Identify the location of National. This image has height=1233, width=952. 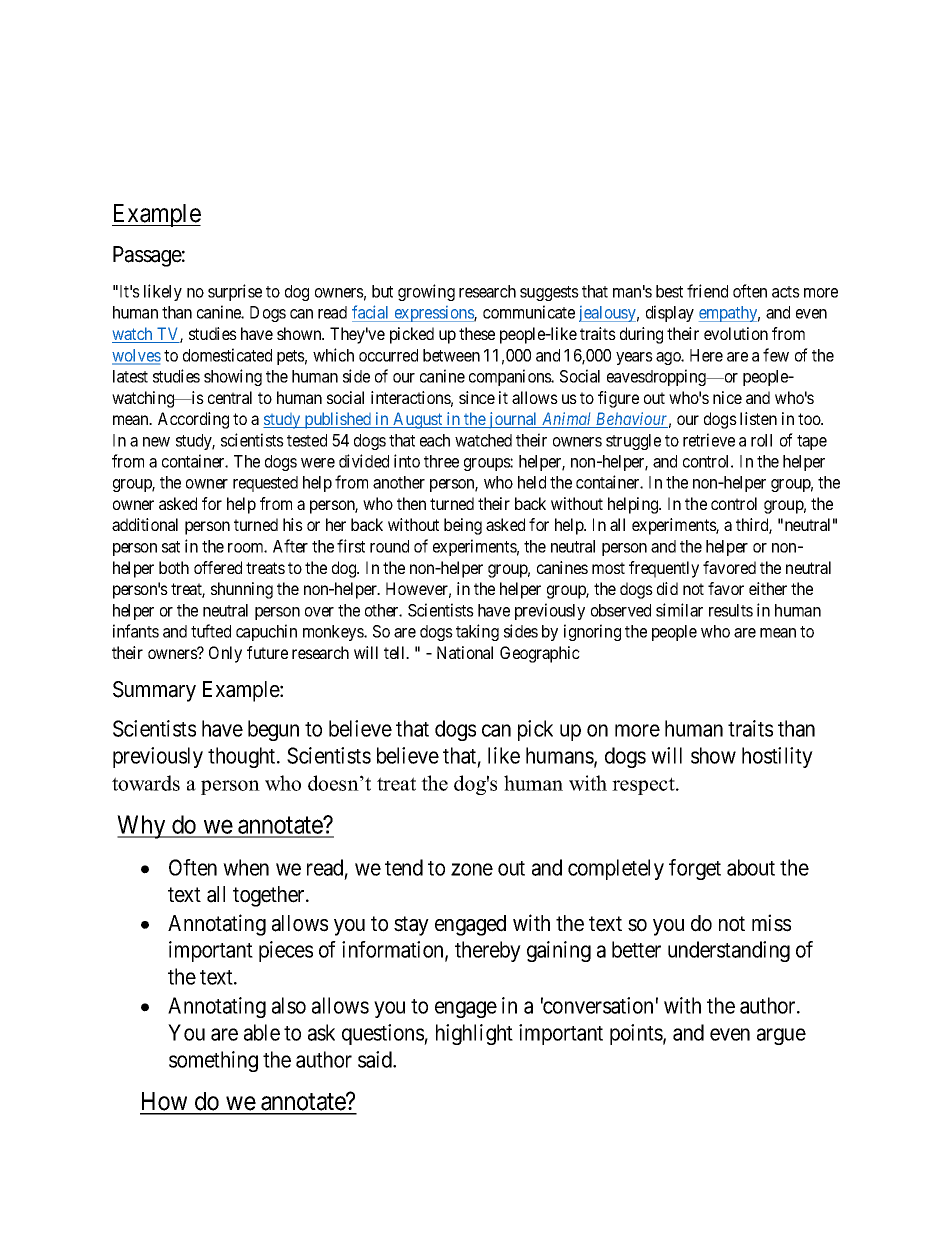
(465, 652).
